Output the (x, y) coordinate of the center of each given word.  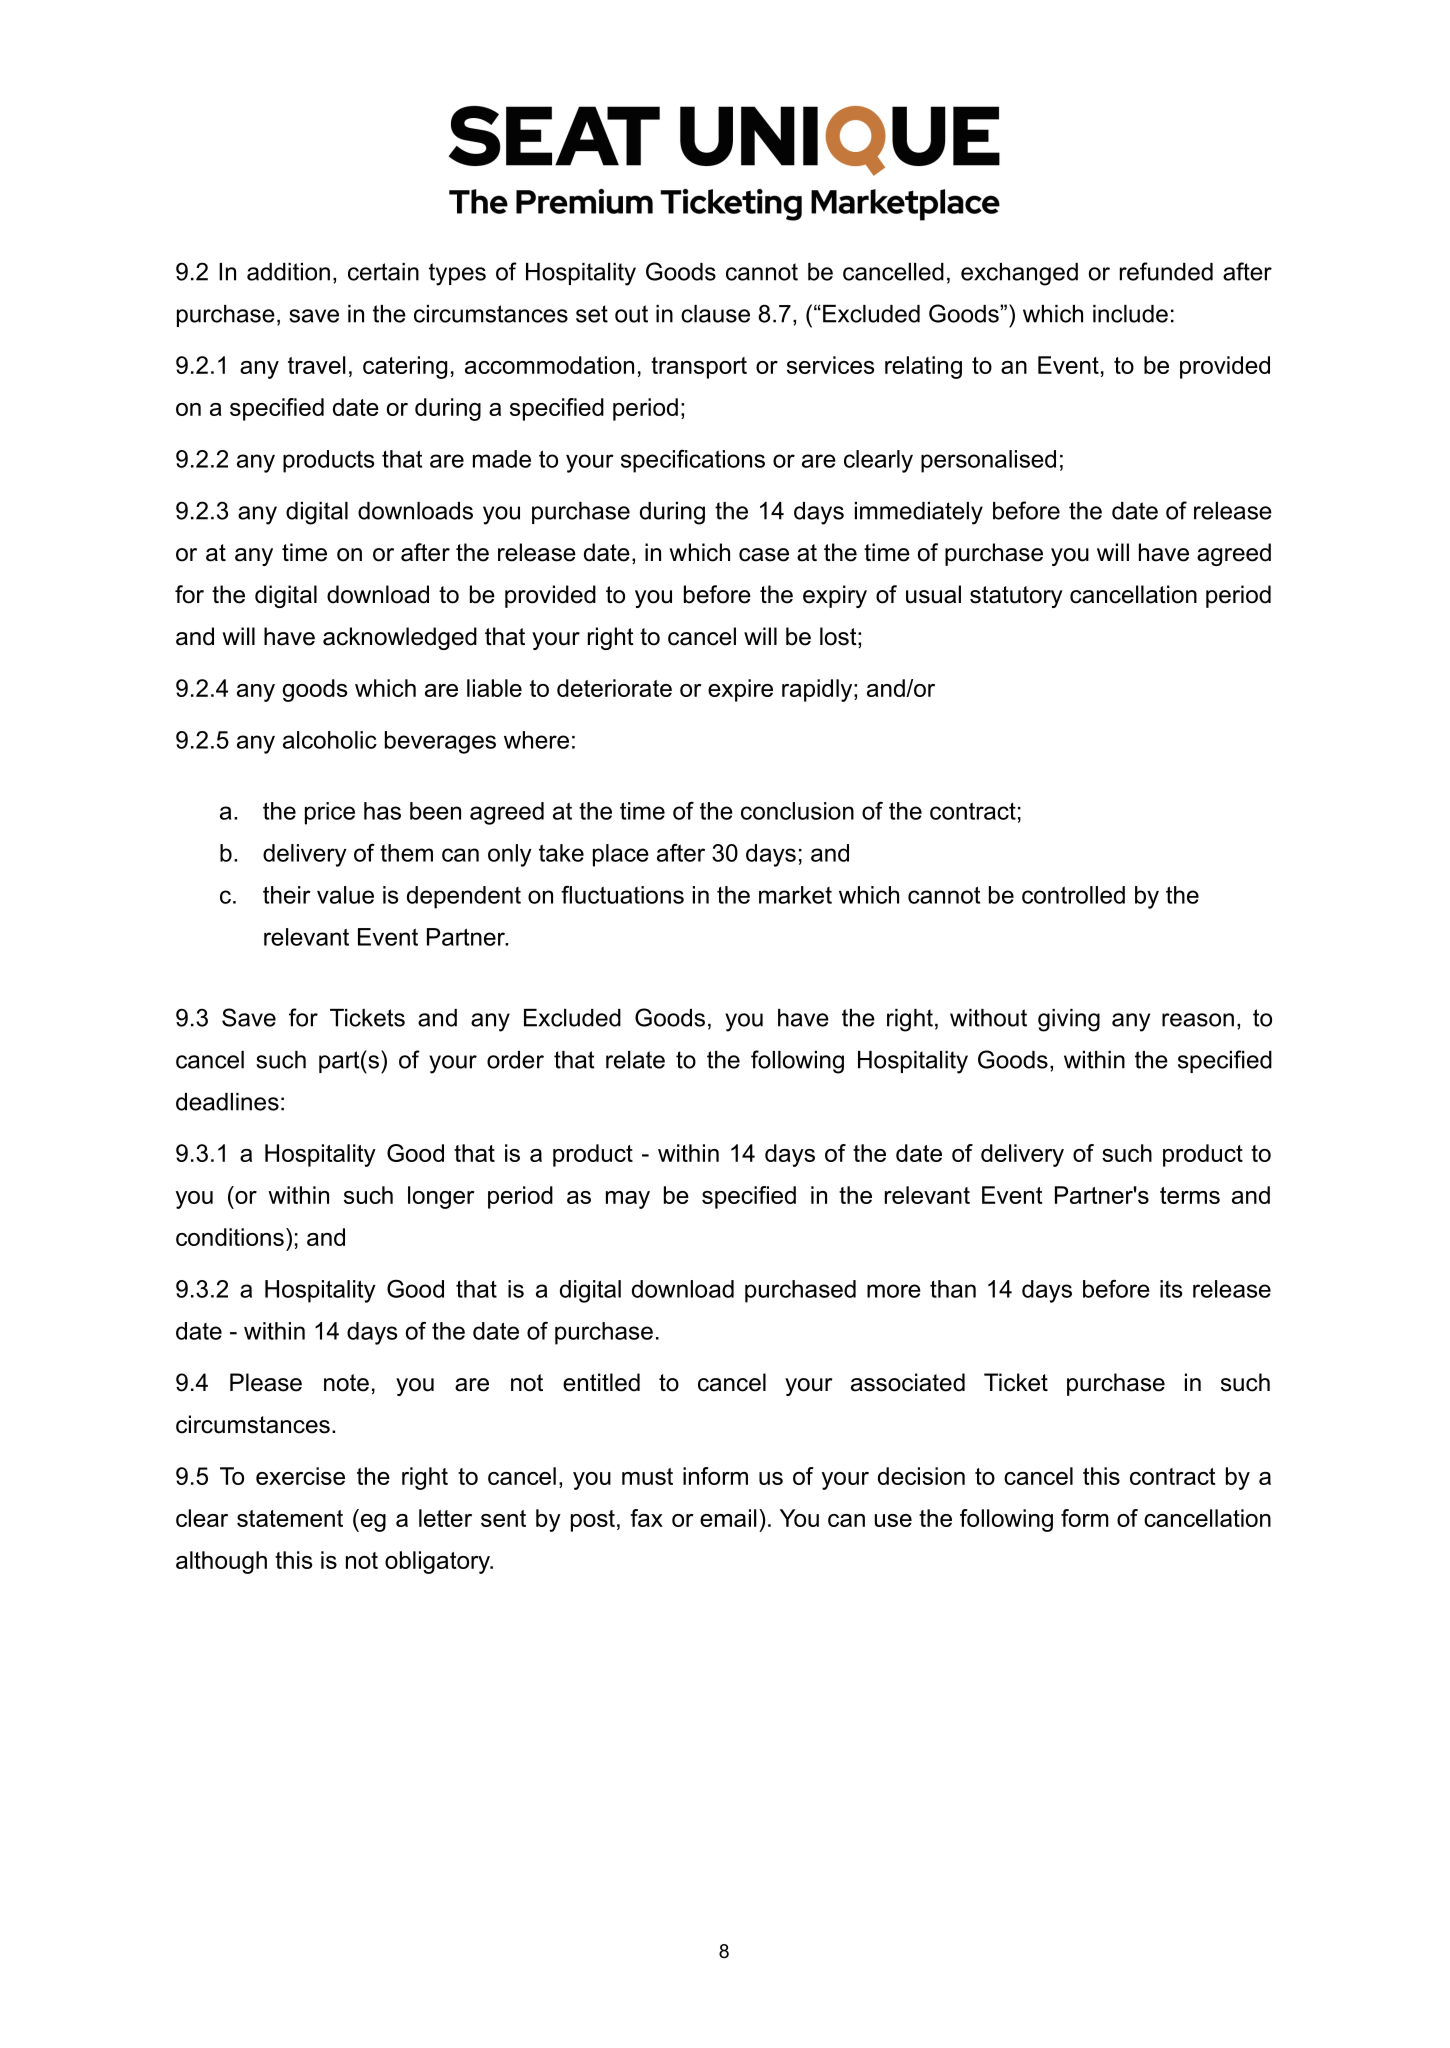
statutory (1016, 597)
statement (290, 1518)
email (728, 1518)
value (345, 895)
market (795, 895)
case (764, 555)
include (1130, 314)
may (628, 1200)
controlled (1073, 895)
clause (715, 314)
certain (383, 272)
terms (1190, 1195)
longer (441, 1197)
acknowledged (400, 638)
